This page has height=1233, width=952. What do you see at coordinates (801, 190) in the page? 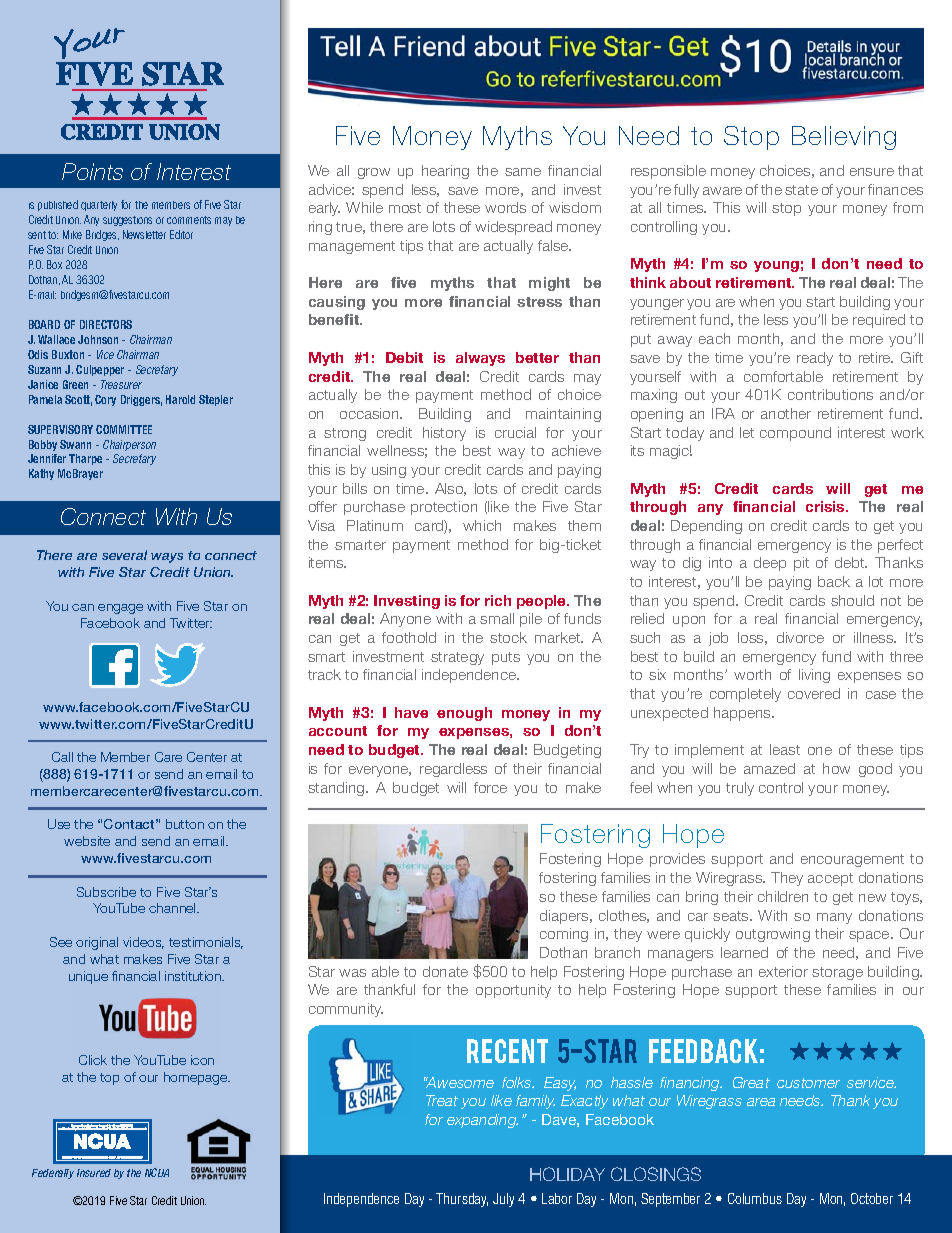
I see `state` at bounding box center [801, 190].
